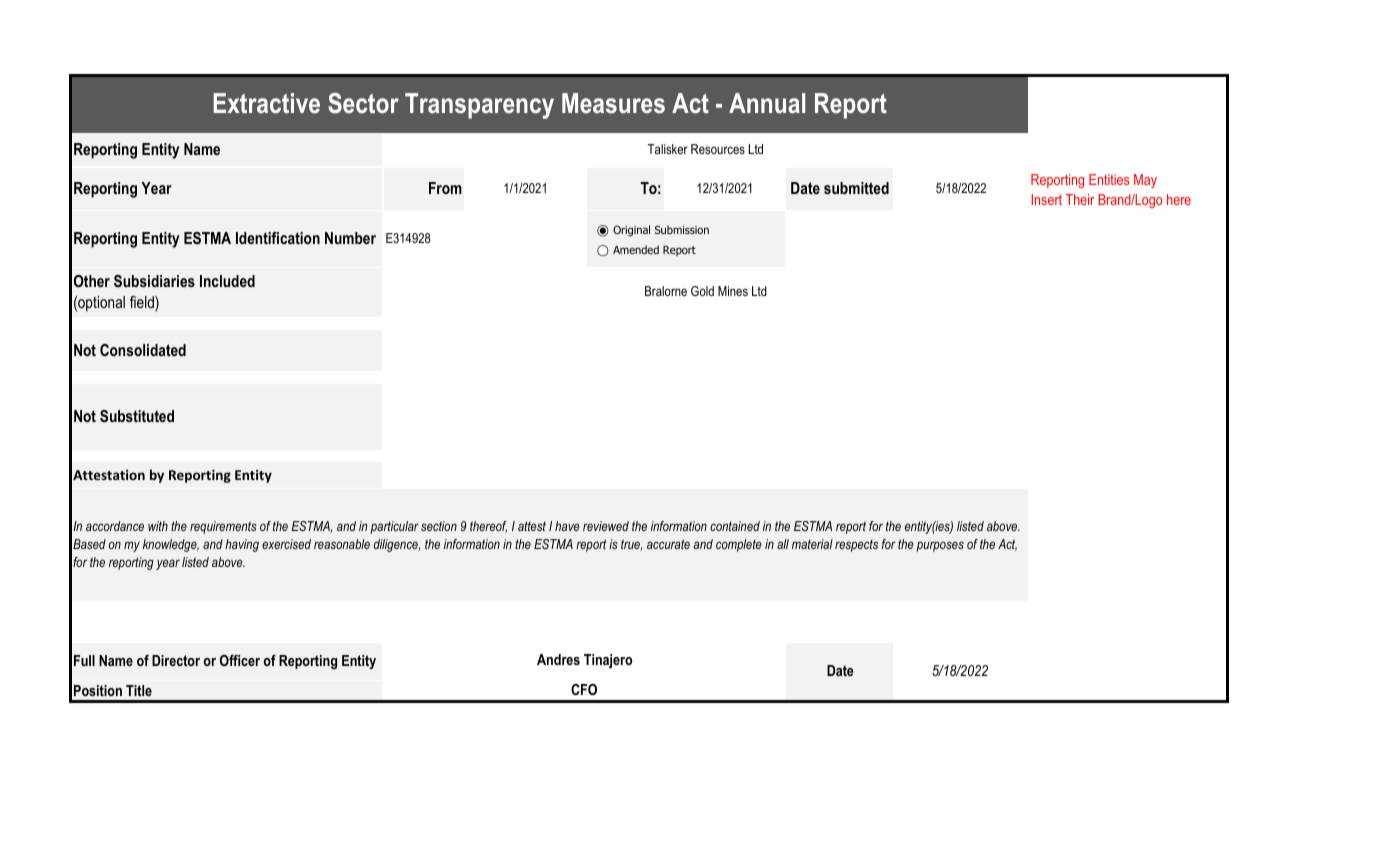  I want to click on CFO, so click(584, 689).
